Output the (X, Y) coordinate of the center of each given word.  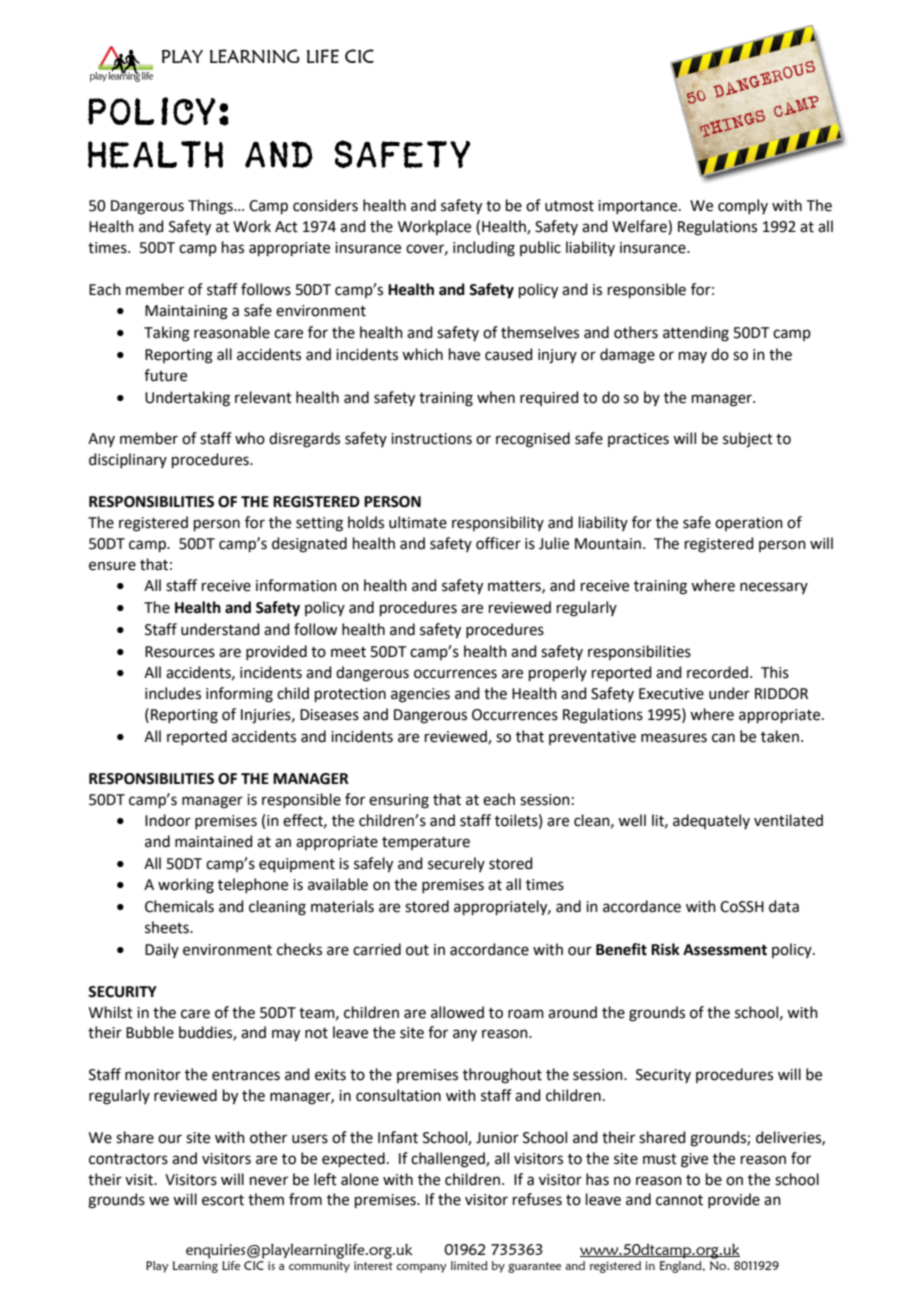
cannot (679, 1200)
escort (223, 1200)
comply (743, 206)
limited (469, 1265)
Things (211, 207)
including (484, 249)
